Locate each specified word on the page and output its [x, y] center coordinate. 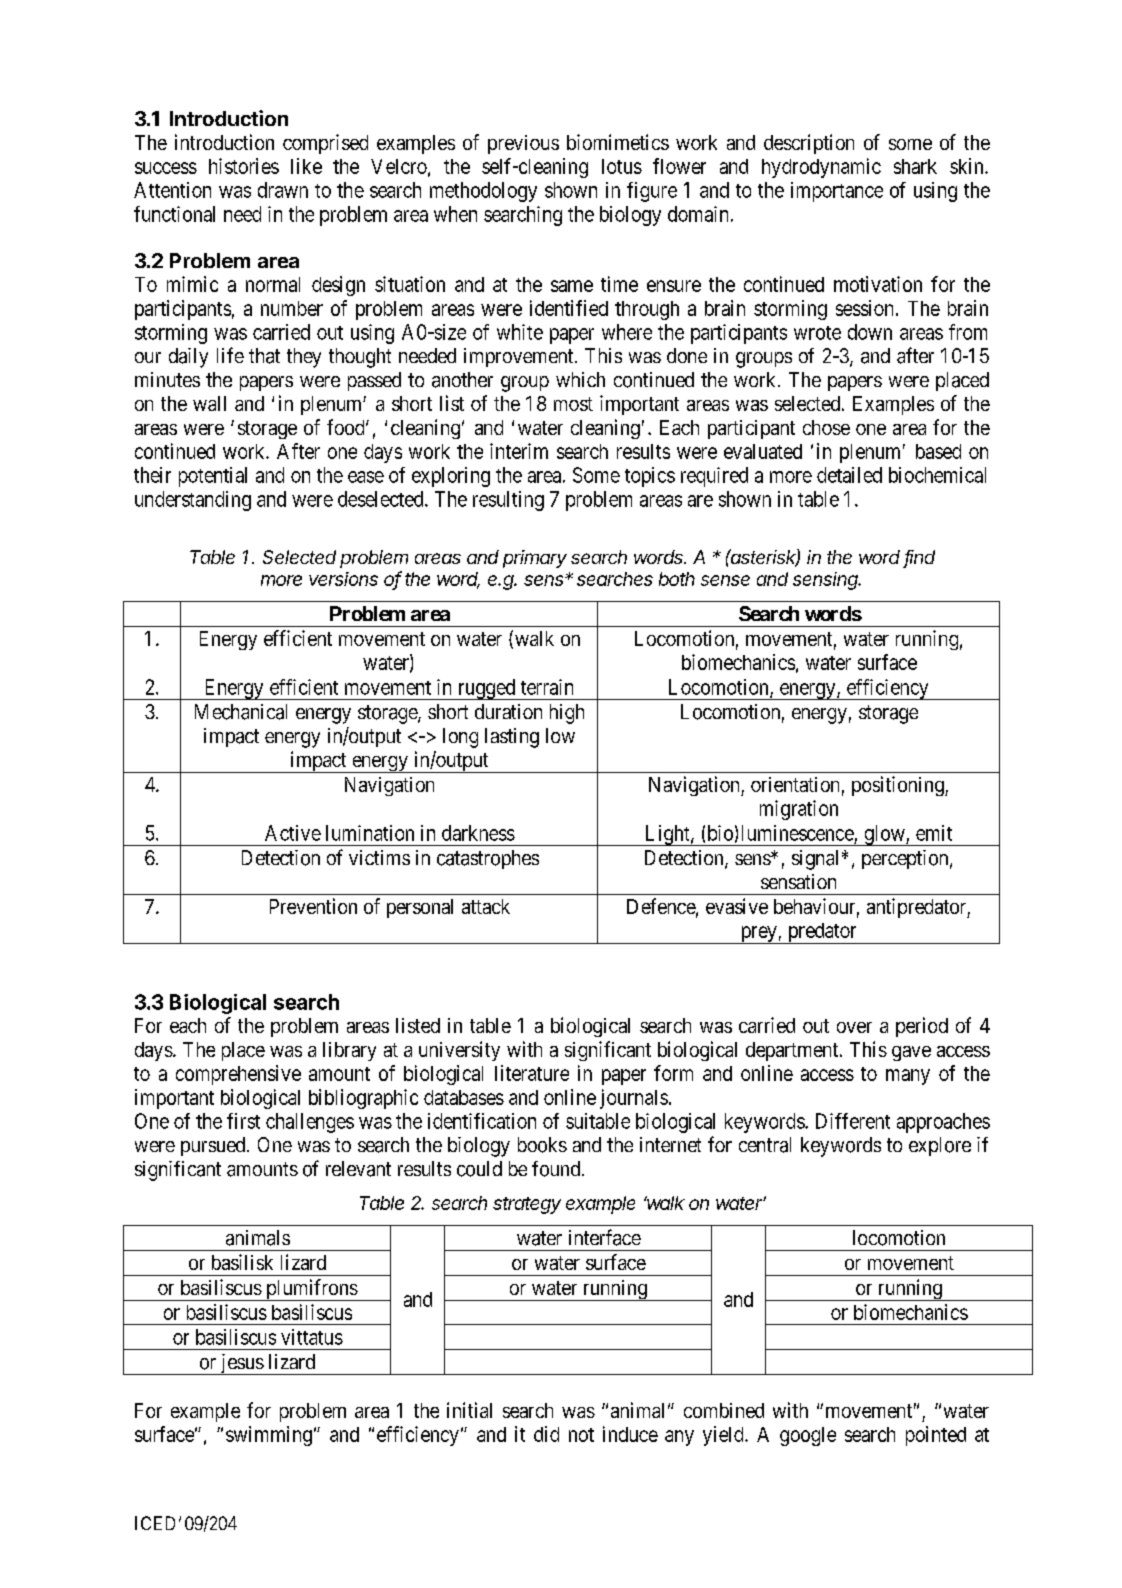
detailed [849, 475]
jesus [241, 1364]
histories [244, 166]
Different [853, 1121]
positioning [899, 786]
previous [523, 144]
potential [213, 477]
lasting [512, 738]
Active [293, 833]
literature [532, 1073]
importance [837, 192]
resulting [508, 501]
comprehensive [238, 1075]
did [546, 1434]
